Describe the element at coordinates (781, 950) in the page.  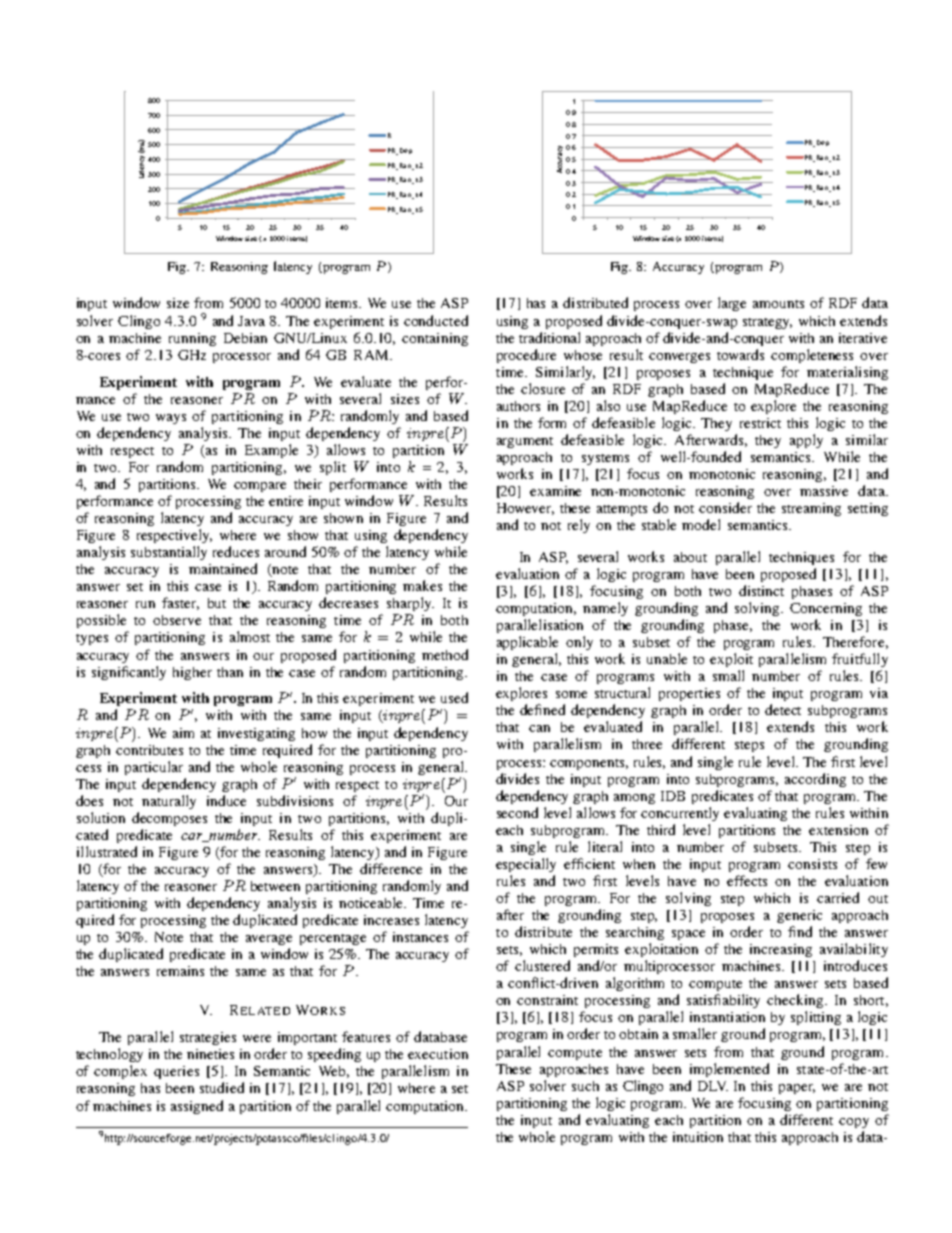
I see `increasing` at that location.
